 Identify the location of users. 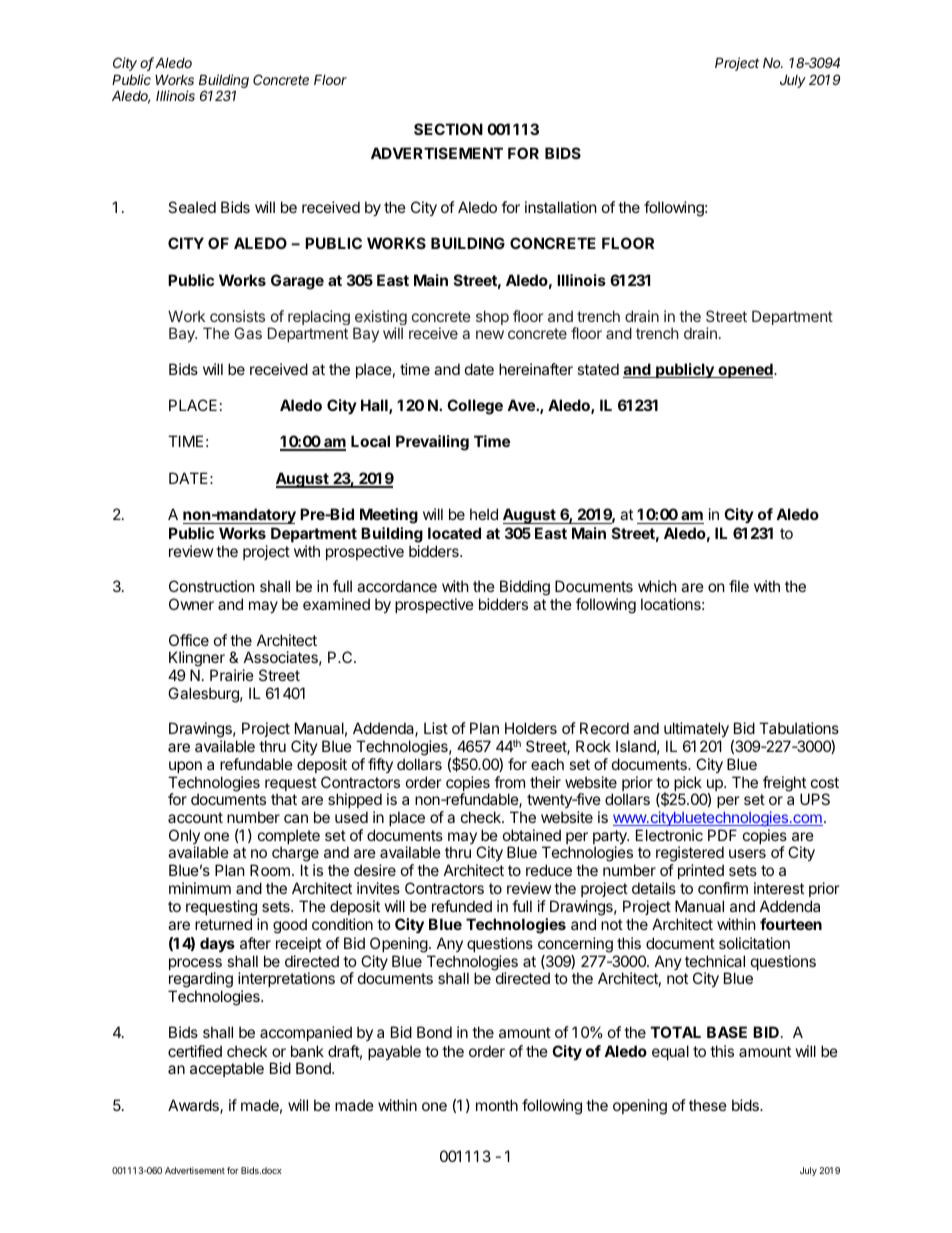
(747, 853).
